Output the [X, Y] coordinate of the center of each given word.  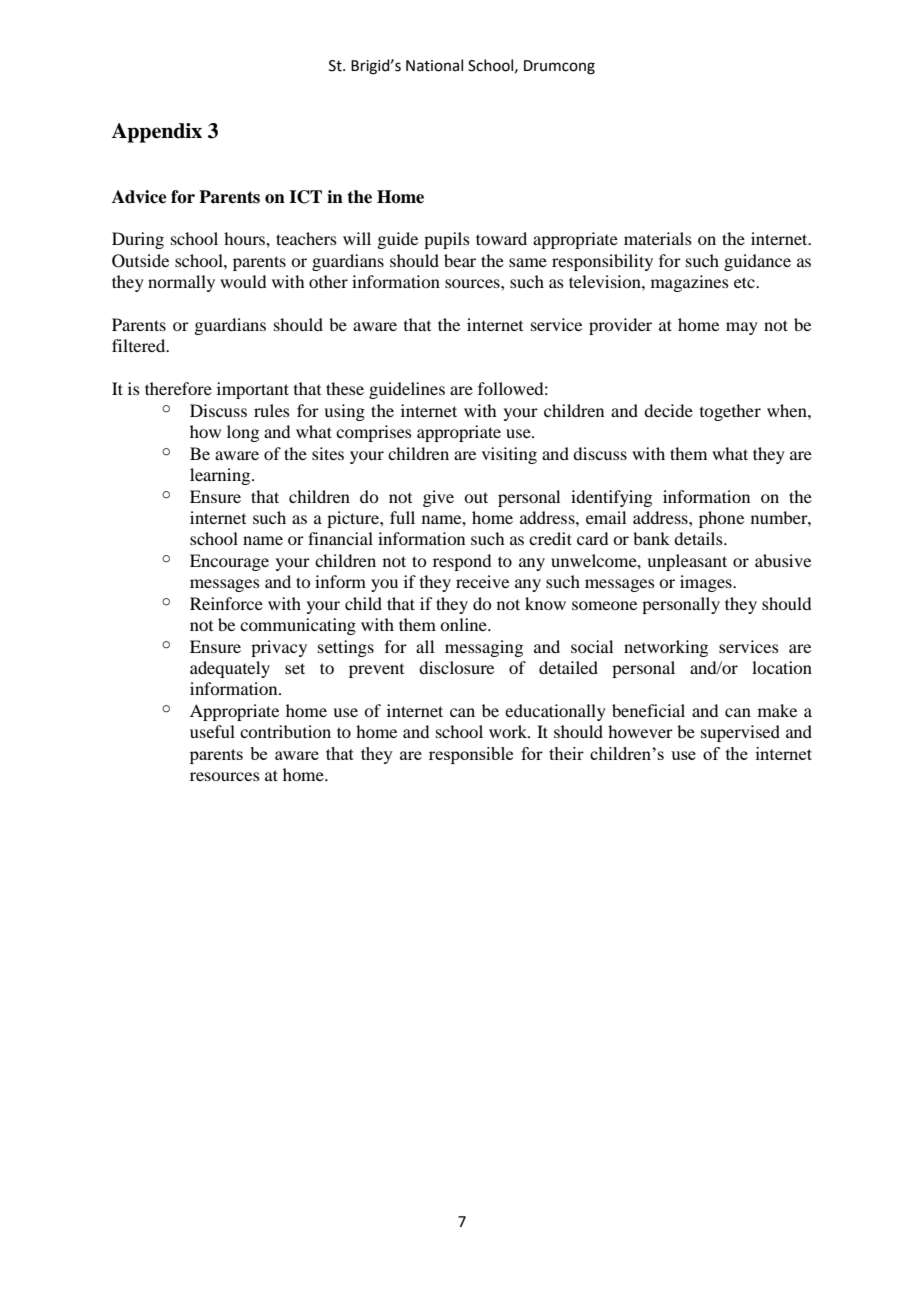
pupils [447, 240]
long [243, 433]
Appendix [156, 133]
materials [658, 238]
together [730, 412]
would [243, 281]
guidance [757, 262]
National [434, 65]
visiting [509, 455]
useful [212, 731]
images [707, 583]
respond [462, 562]
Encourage [229, 562]
